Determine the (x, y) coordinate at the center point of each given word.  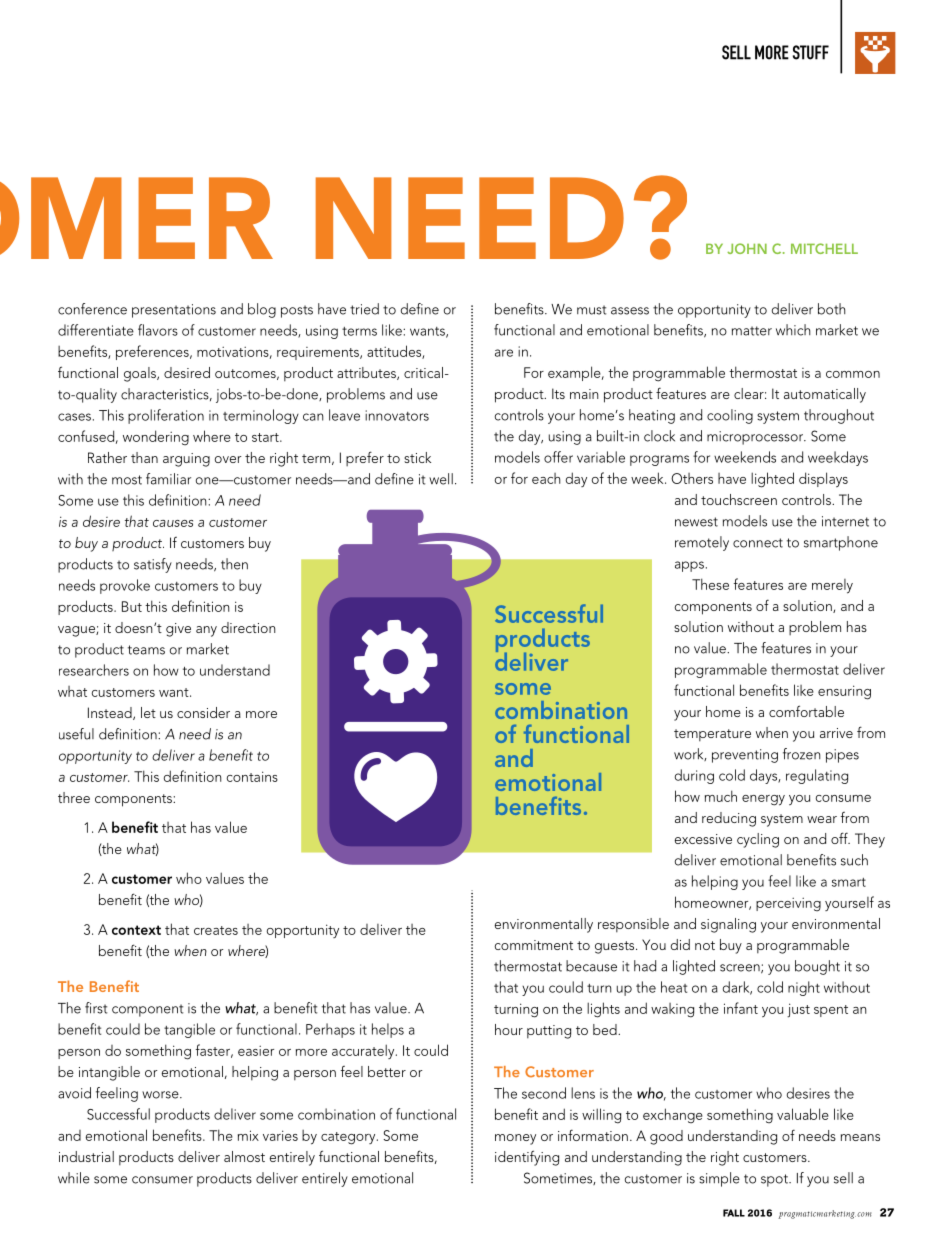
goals (141, 374)
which (793, 330)
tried (364, 309)
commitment (534, 945)
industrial (86, 1156)
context (136, 930)
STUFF (811, 52)
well (441, 479)
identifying (527, 1158)
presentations (174, 311)
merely (832, 586)
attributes (367, 373)
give (178, 630)
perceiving (788, 904)
